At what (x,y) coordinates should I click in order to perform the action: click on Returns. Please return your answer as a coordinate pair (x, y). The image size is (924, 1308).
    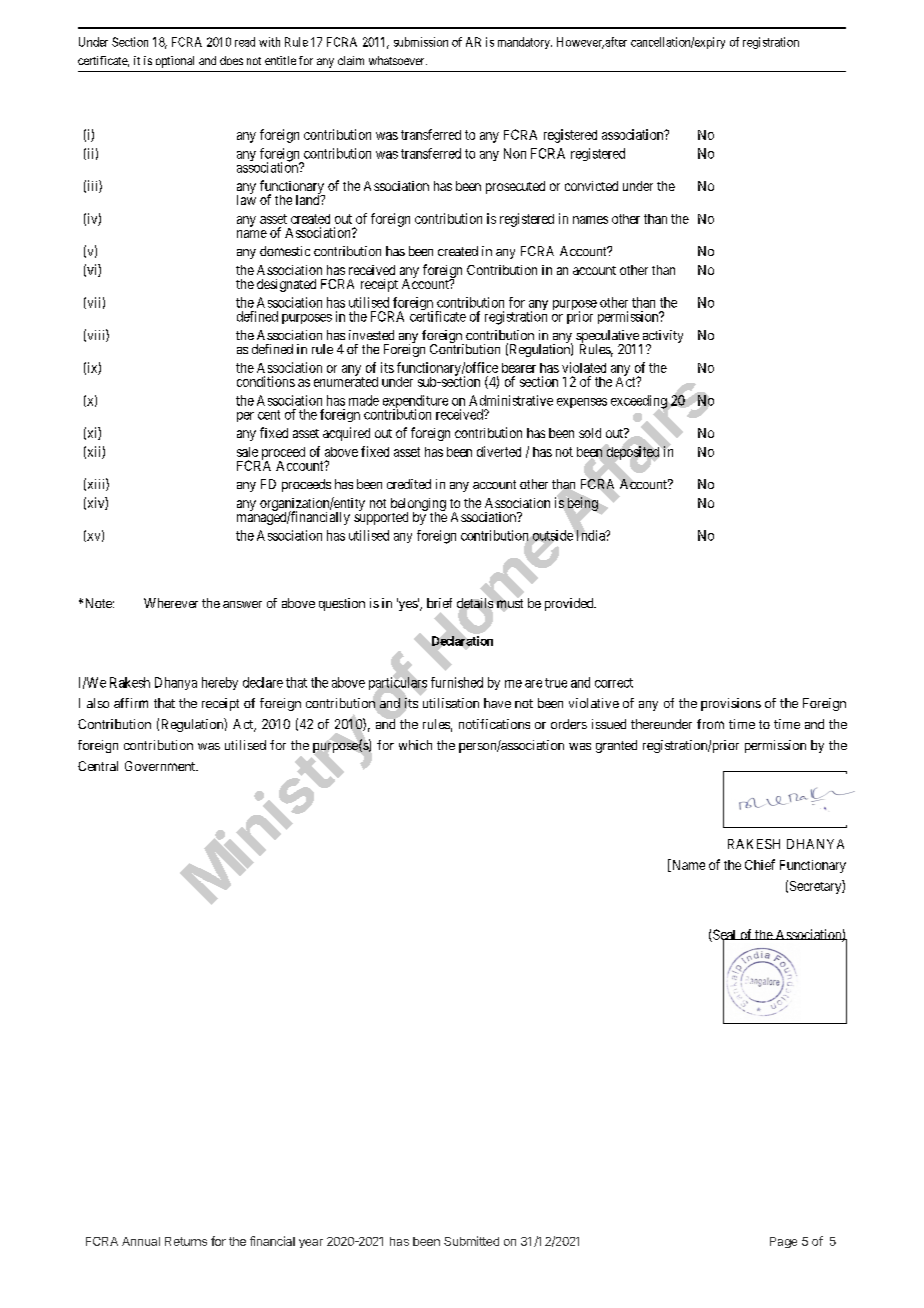
    Looking at the image, I should click on (186, 1241).
